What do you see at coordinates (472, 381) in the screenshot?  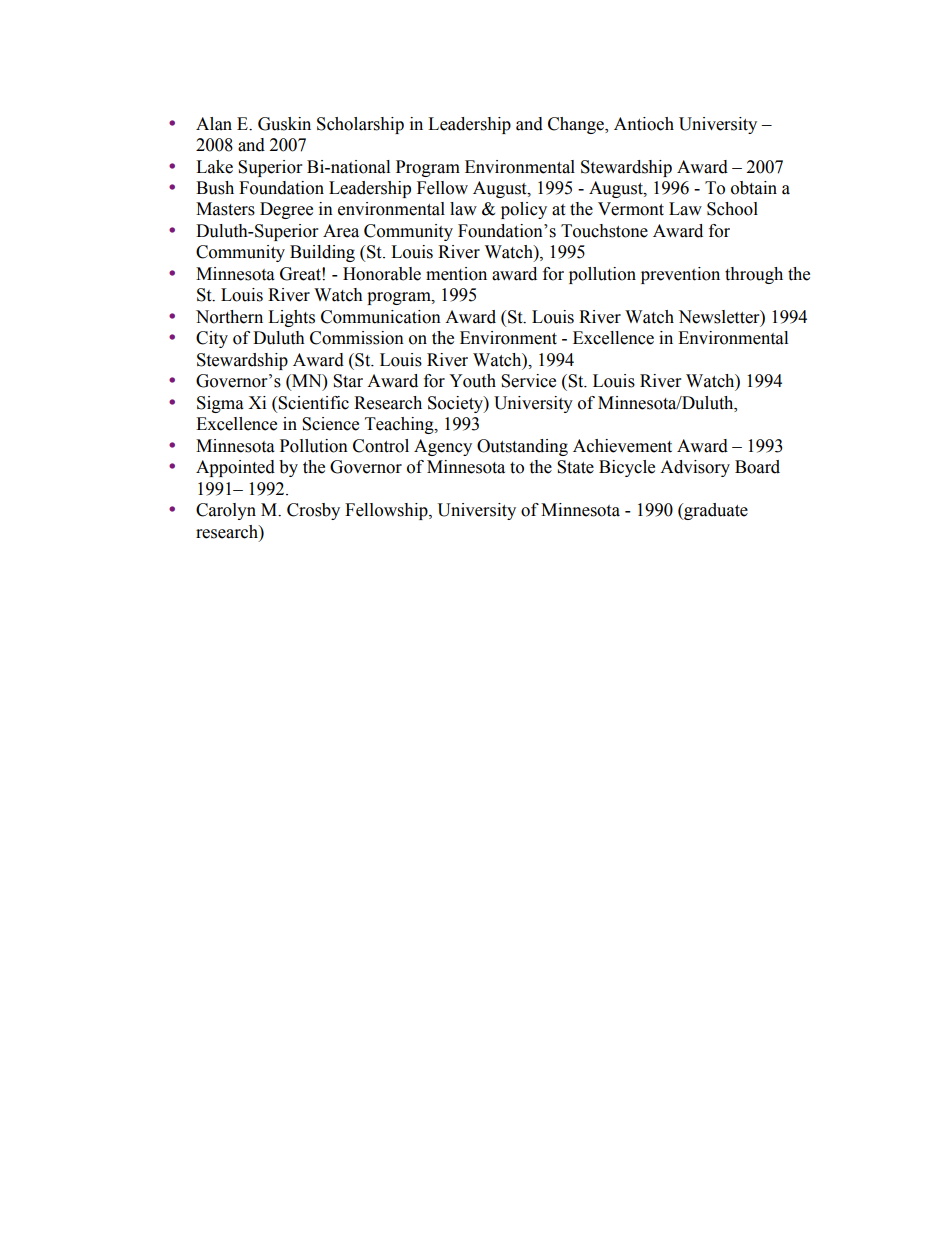 I see `Youth` at bounding box center [472, 381].
